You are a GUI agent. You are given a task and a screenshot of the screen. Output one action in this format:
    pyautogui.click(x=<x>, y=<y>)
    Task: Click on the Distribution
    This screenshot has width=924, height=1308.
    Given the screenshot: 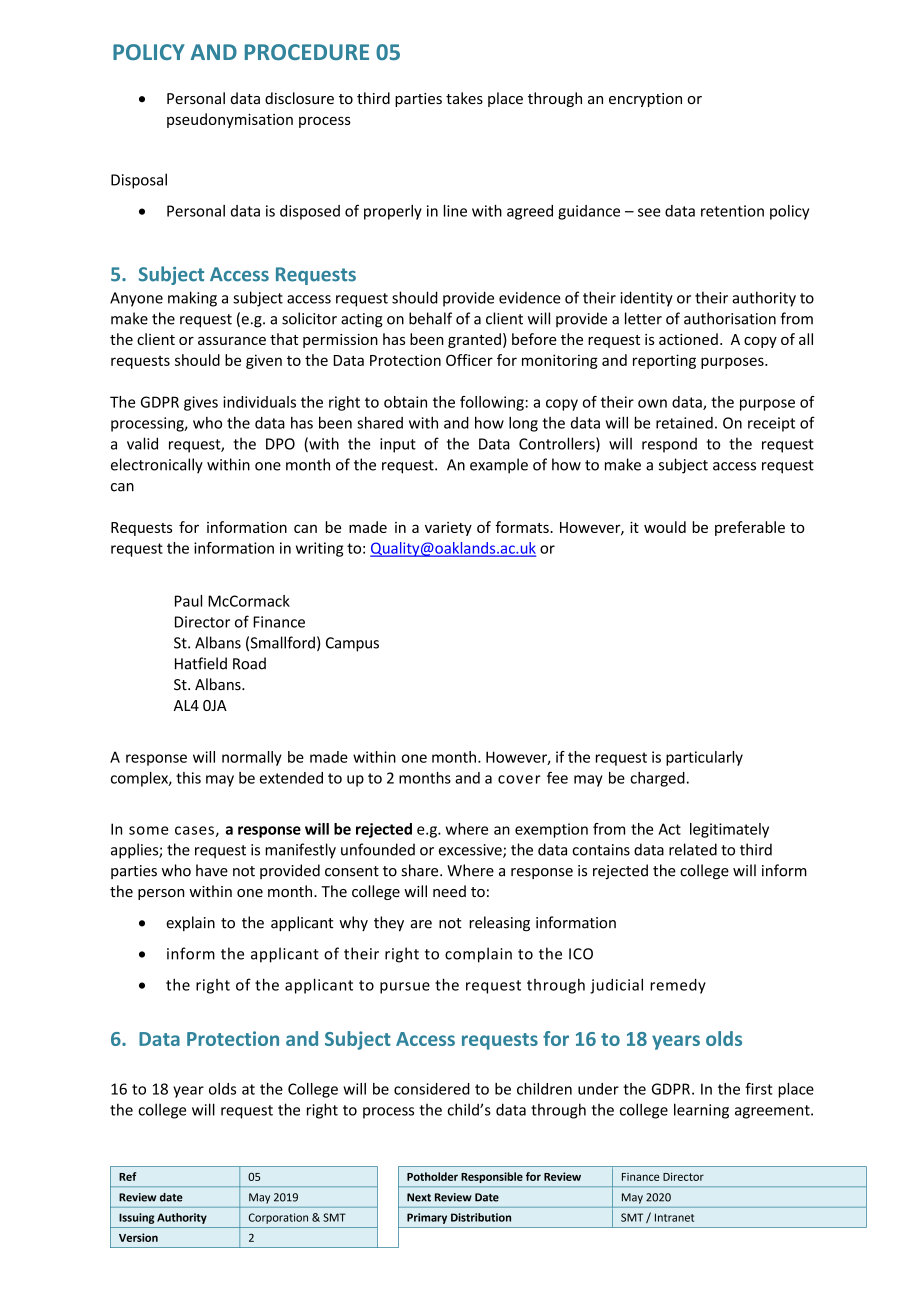 What is the action you would take?
    pyautogui.click(x=481, y=1217)
